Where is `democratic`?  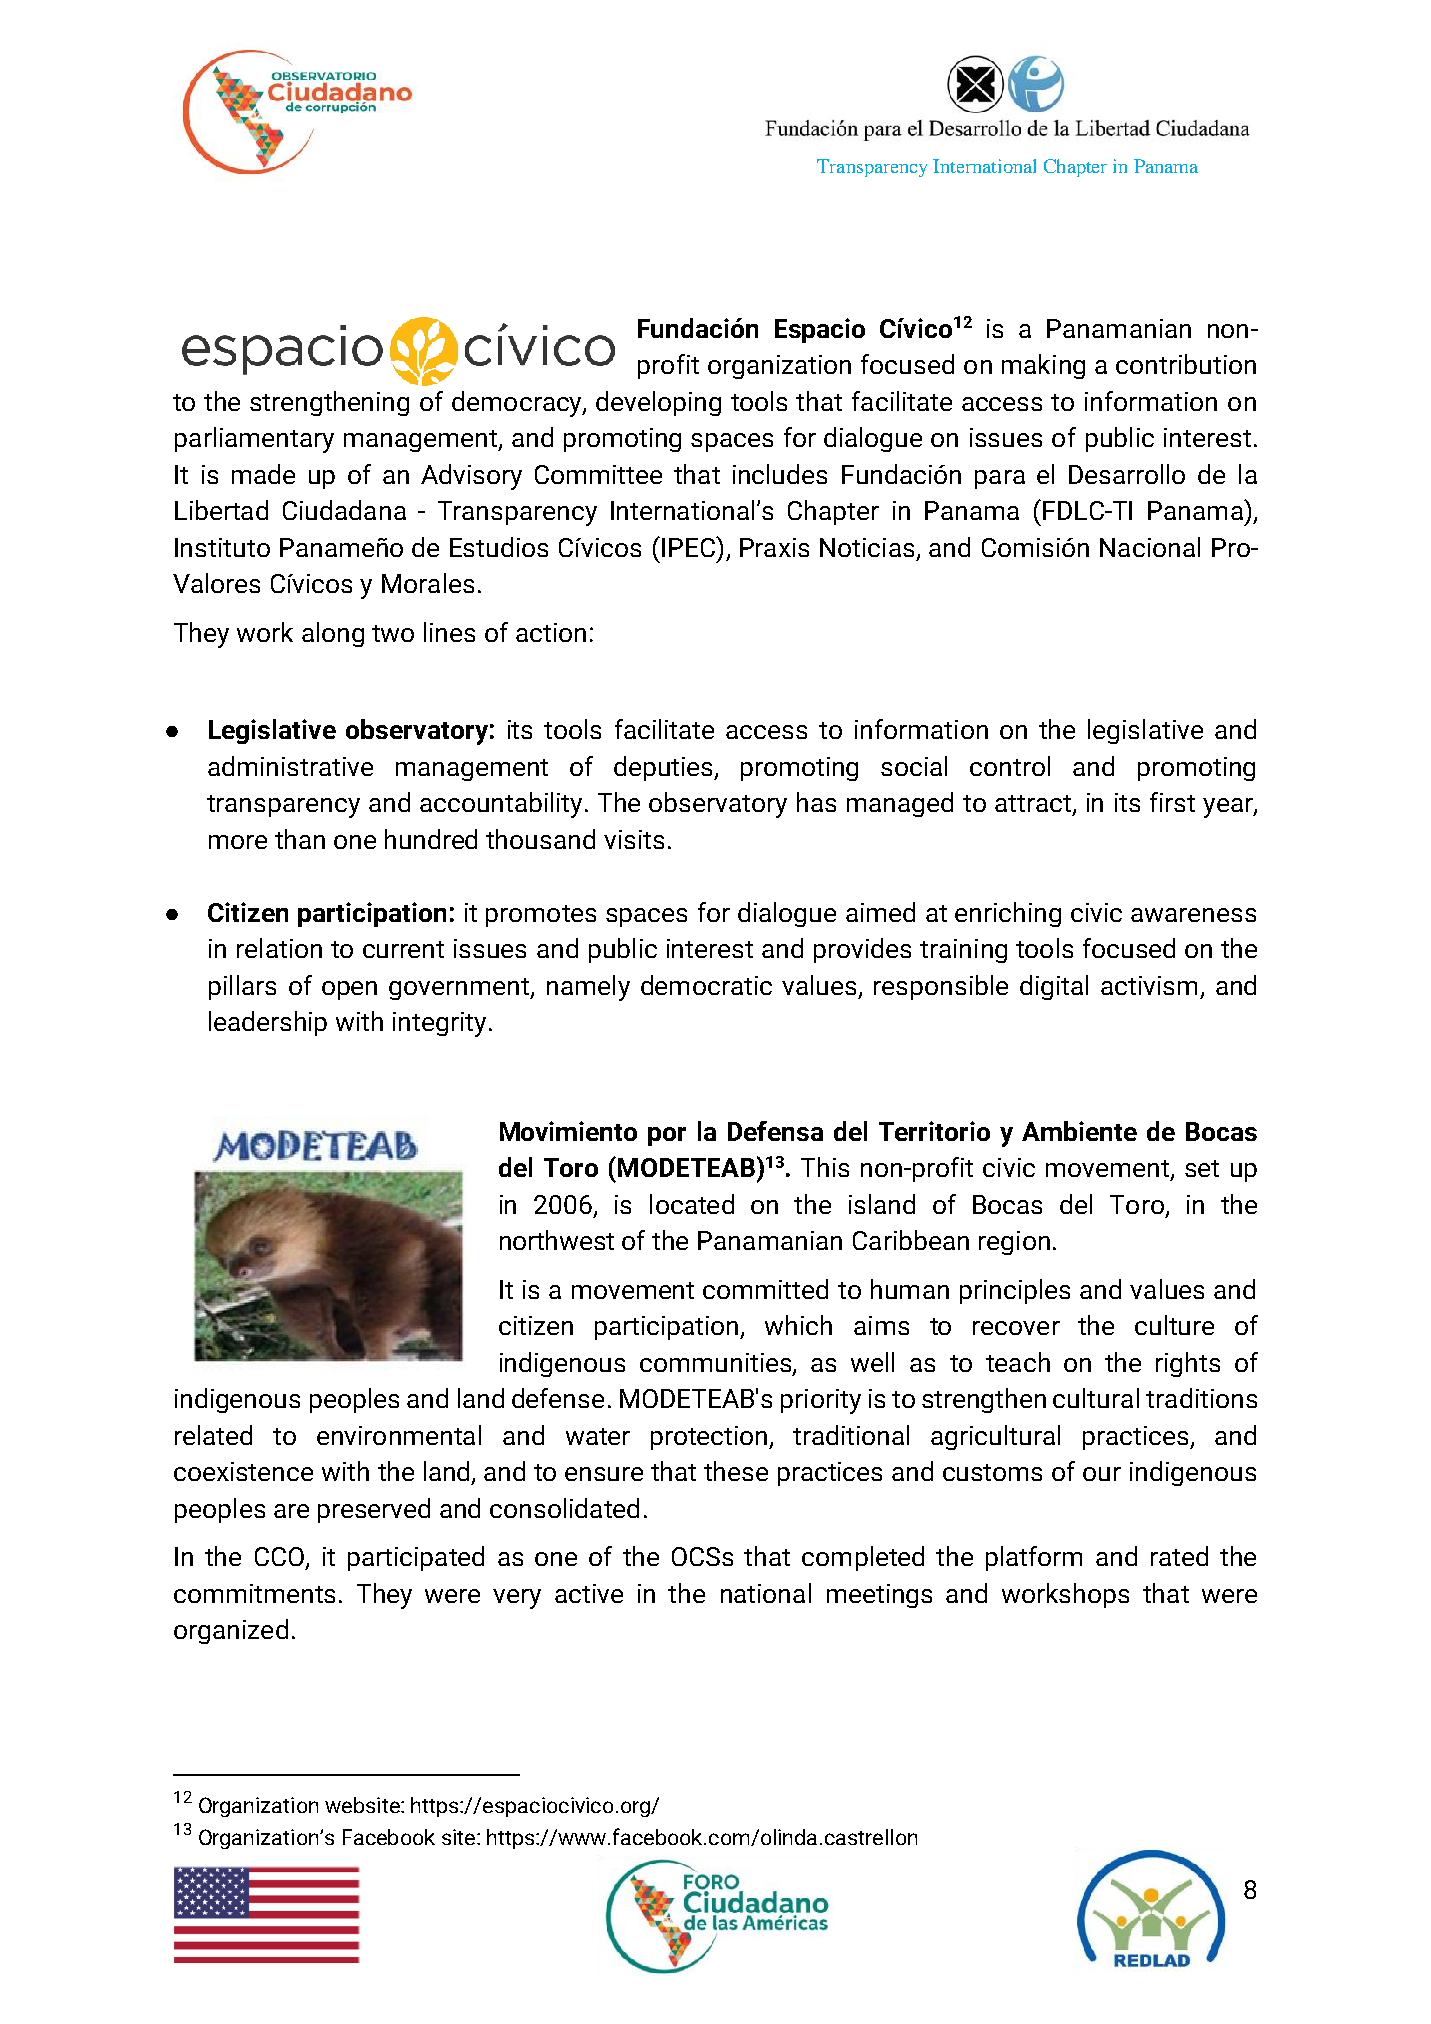
democratic is located at coordinates (706, 985).
